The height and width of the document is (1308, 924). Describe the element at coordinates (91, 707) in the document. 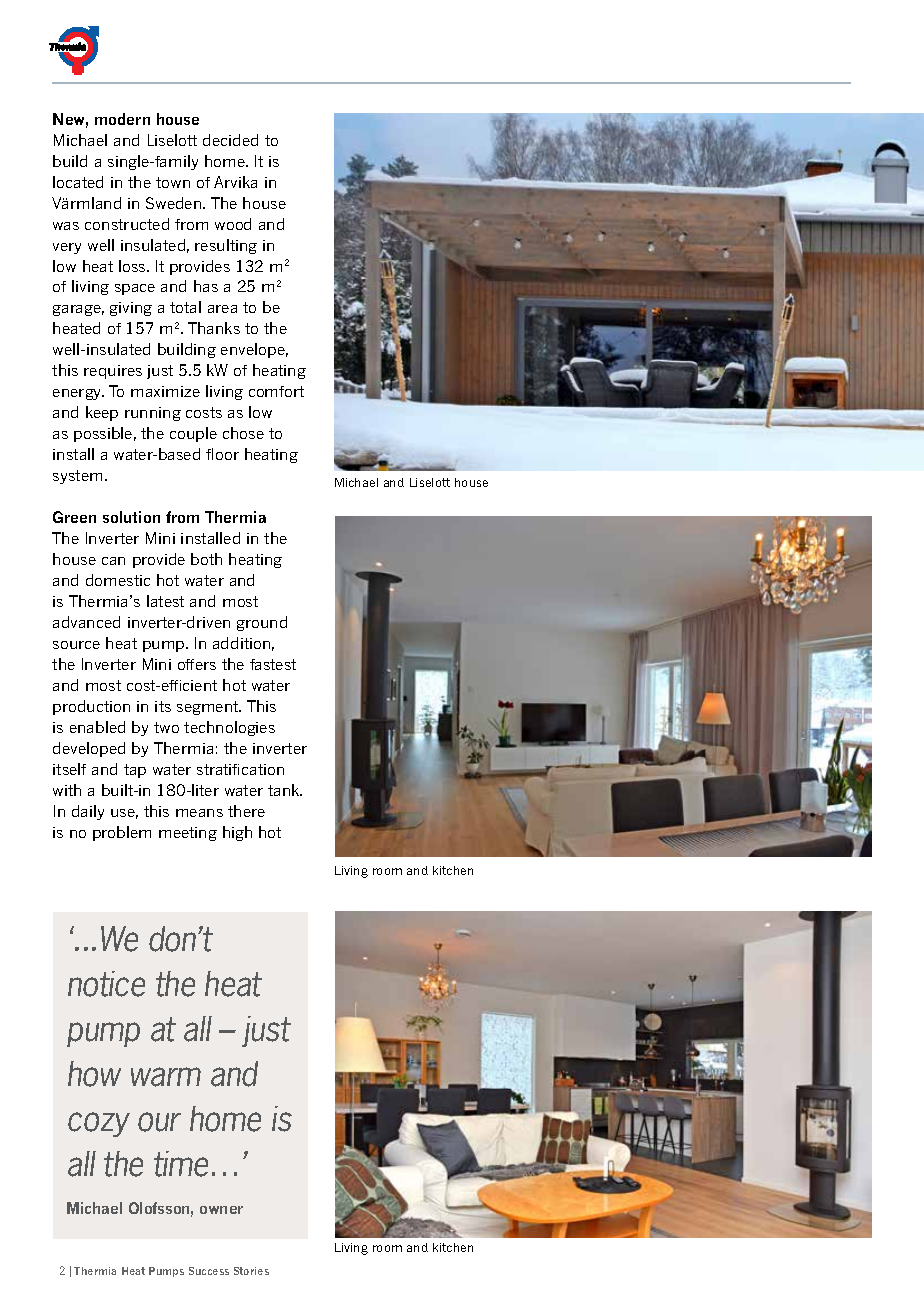

I see `production` at that location.
